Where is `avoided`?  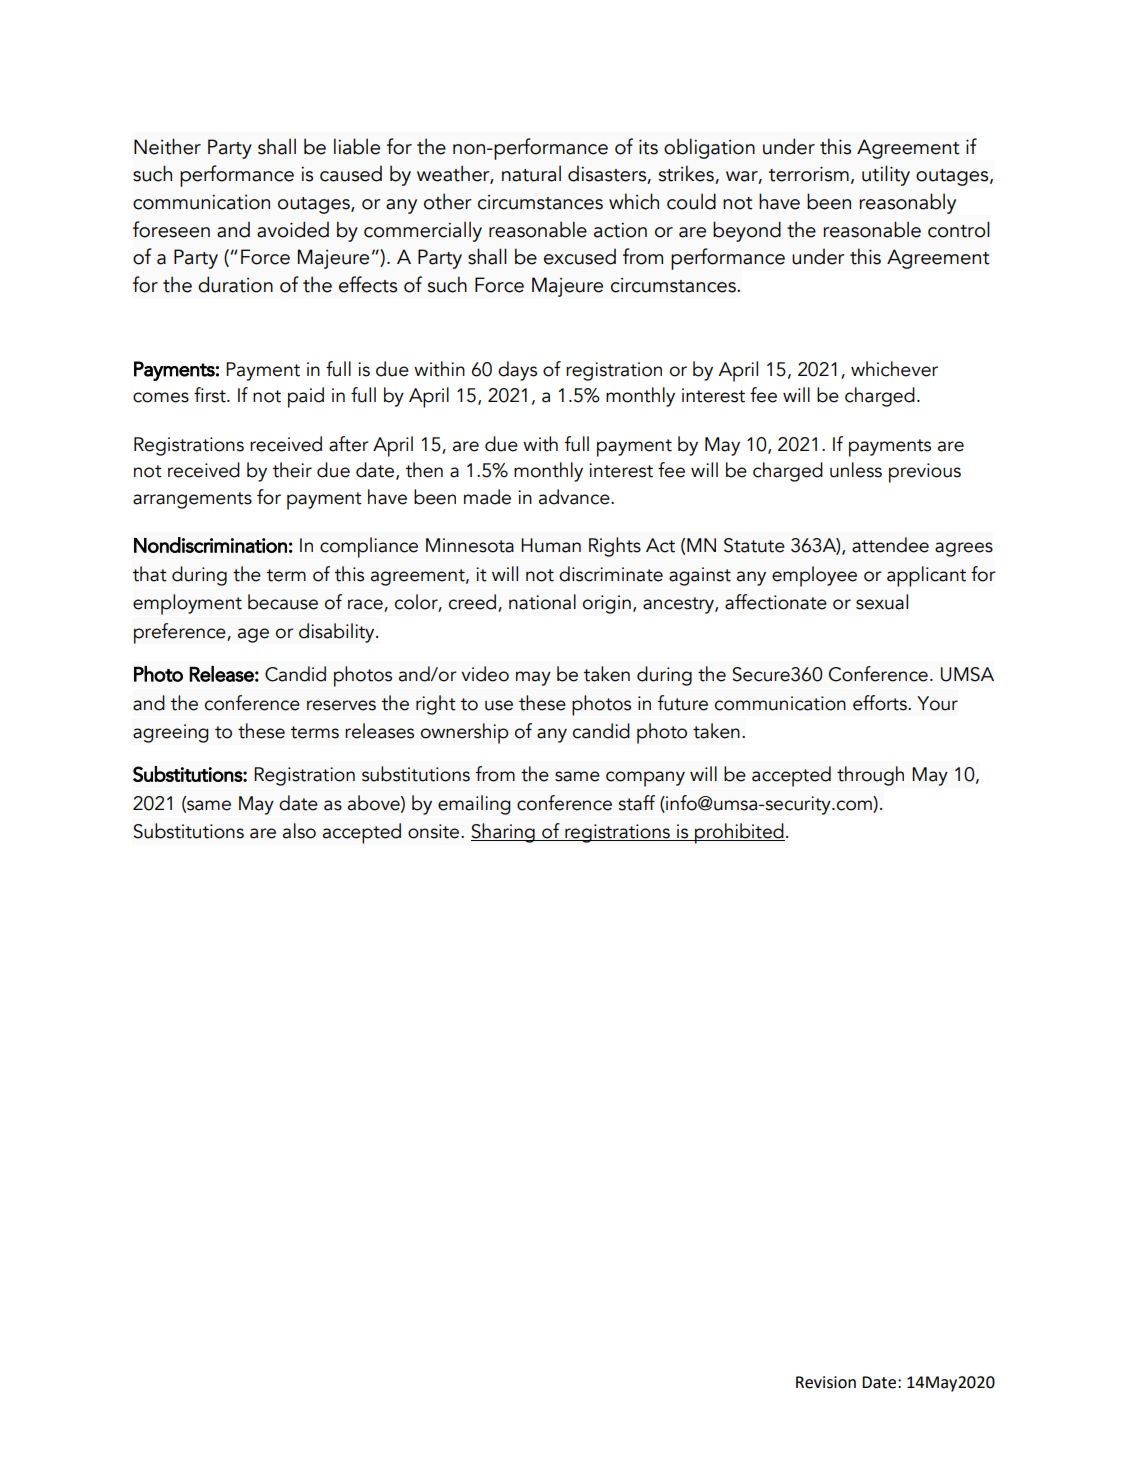 avoided is located at coordinates (293, 229).
